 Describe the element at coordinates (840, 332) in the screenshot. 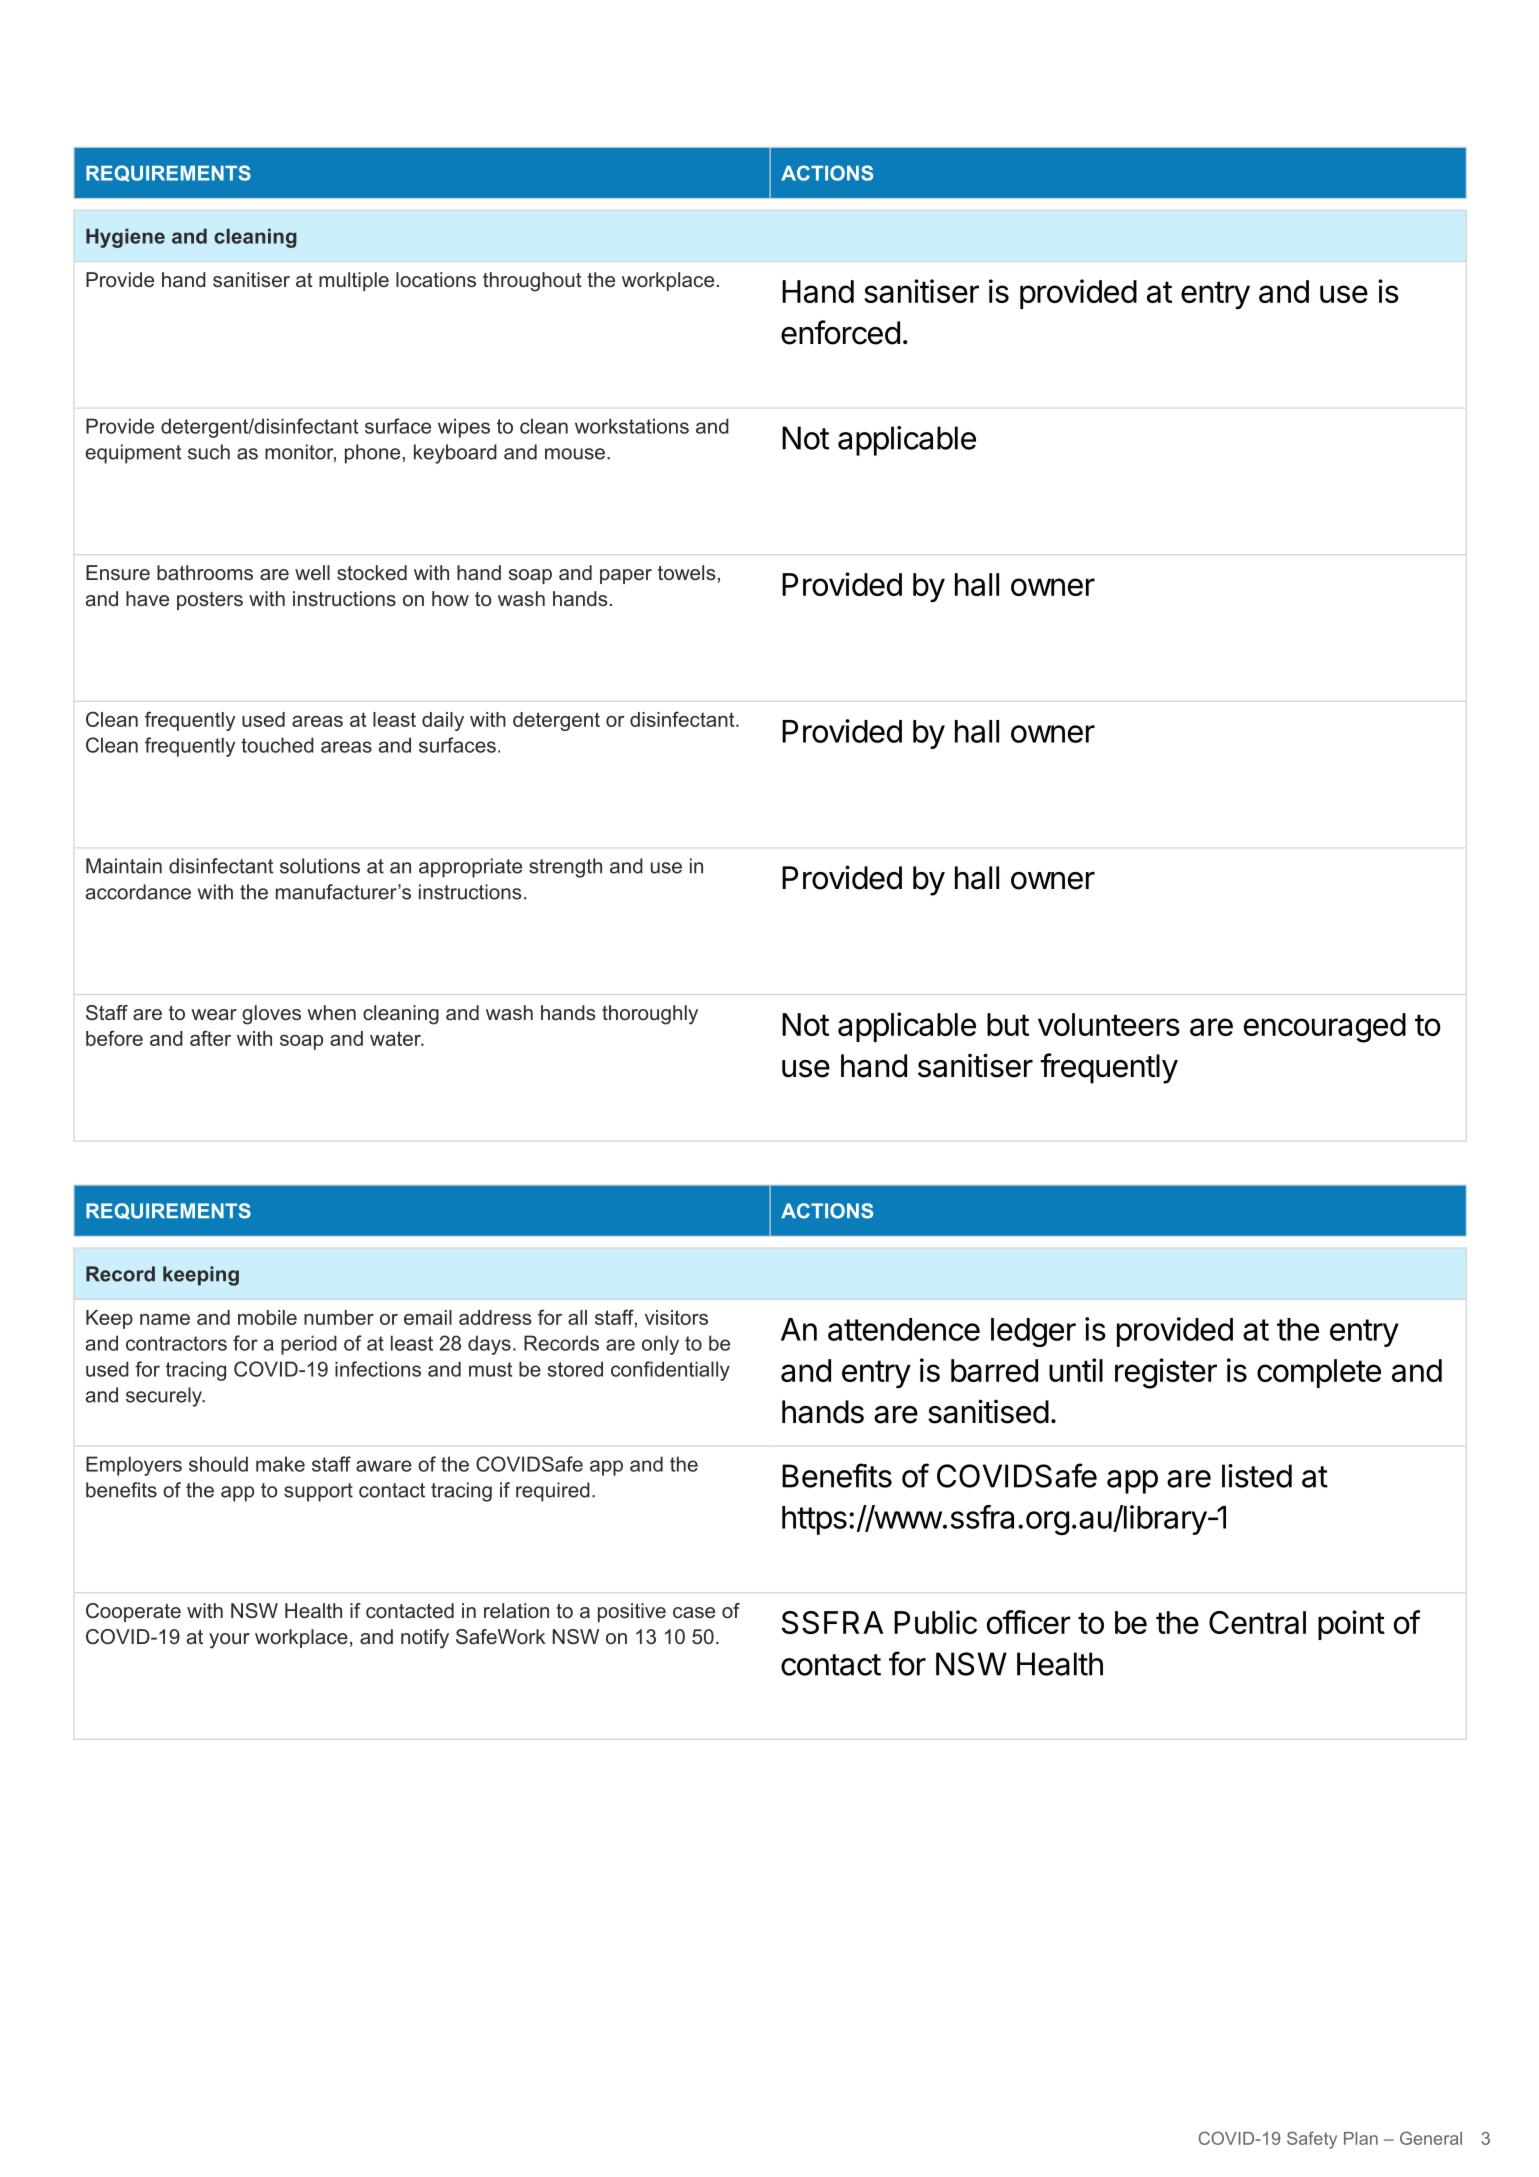

I see `enforced` at that location.
